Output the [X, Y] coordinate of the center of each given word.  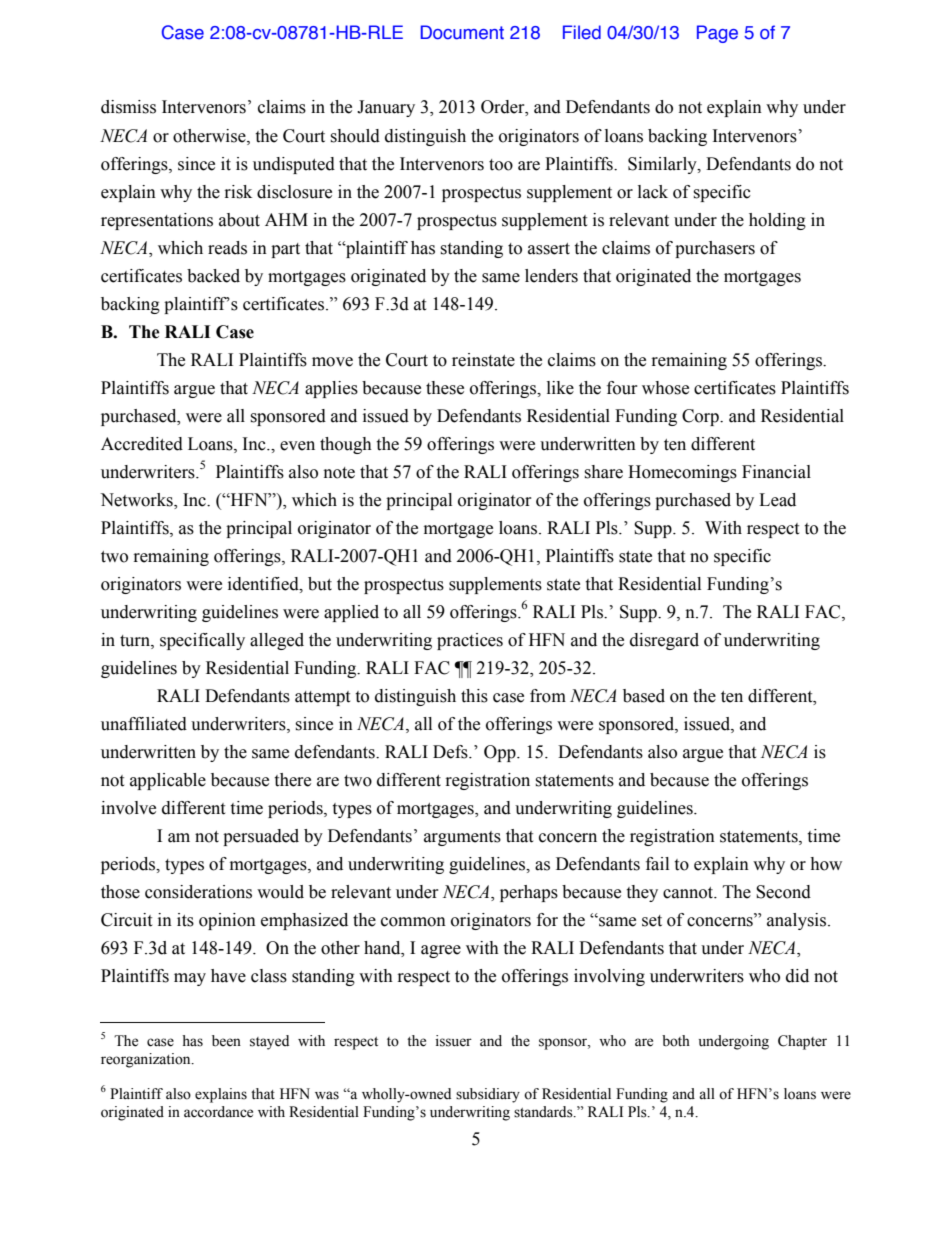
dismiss [128, 107]
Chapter [802, 1042]
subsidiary [488, 1095]
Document [462, 32]
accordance [218, 1112]
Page [717, 34]
